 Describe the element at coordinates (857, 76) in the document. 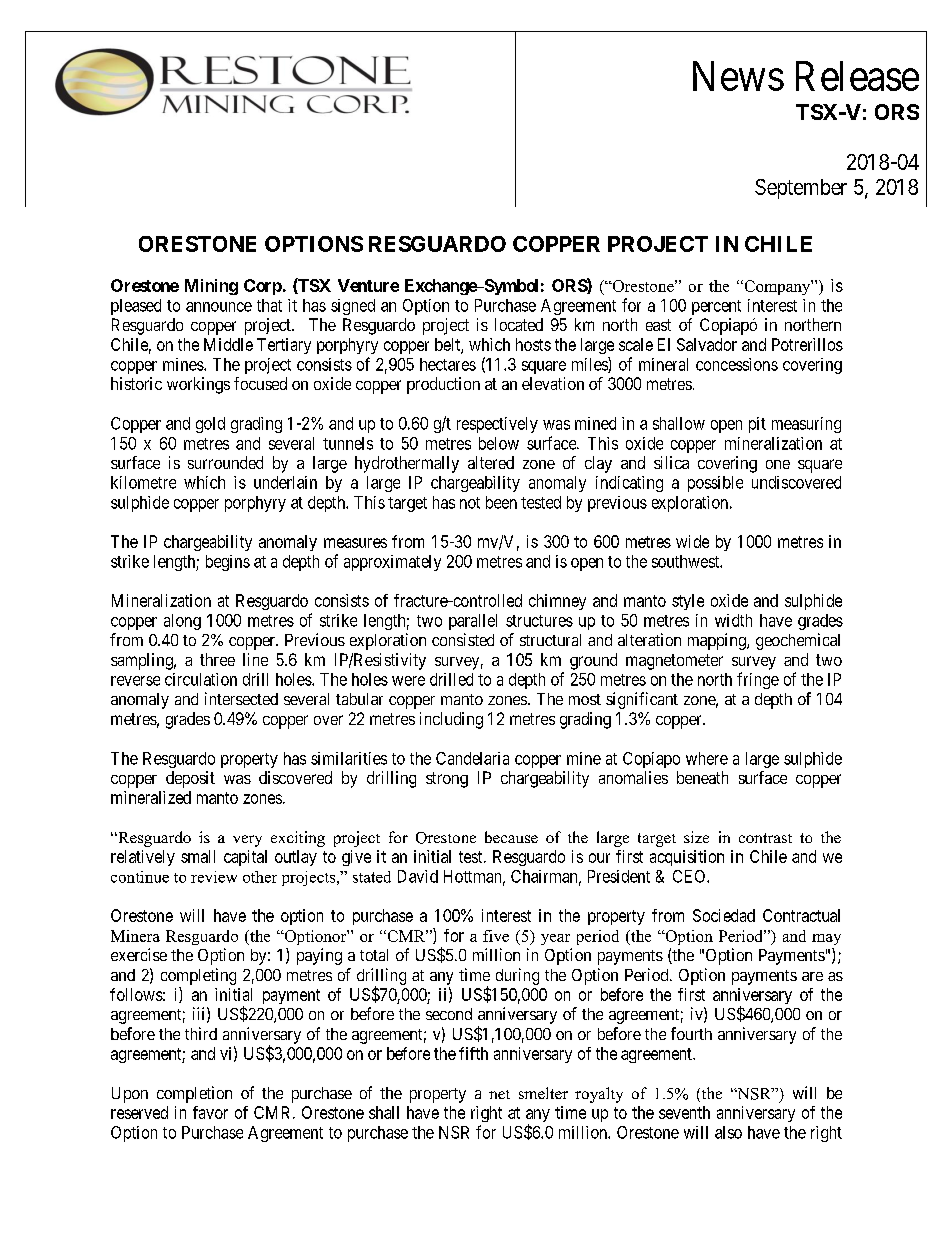

I see `Release` at that location.
